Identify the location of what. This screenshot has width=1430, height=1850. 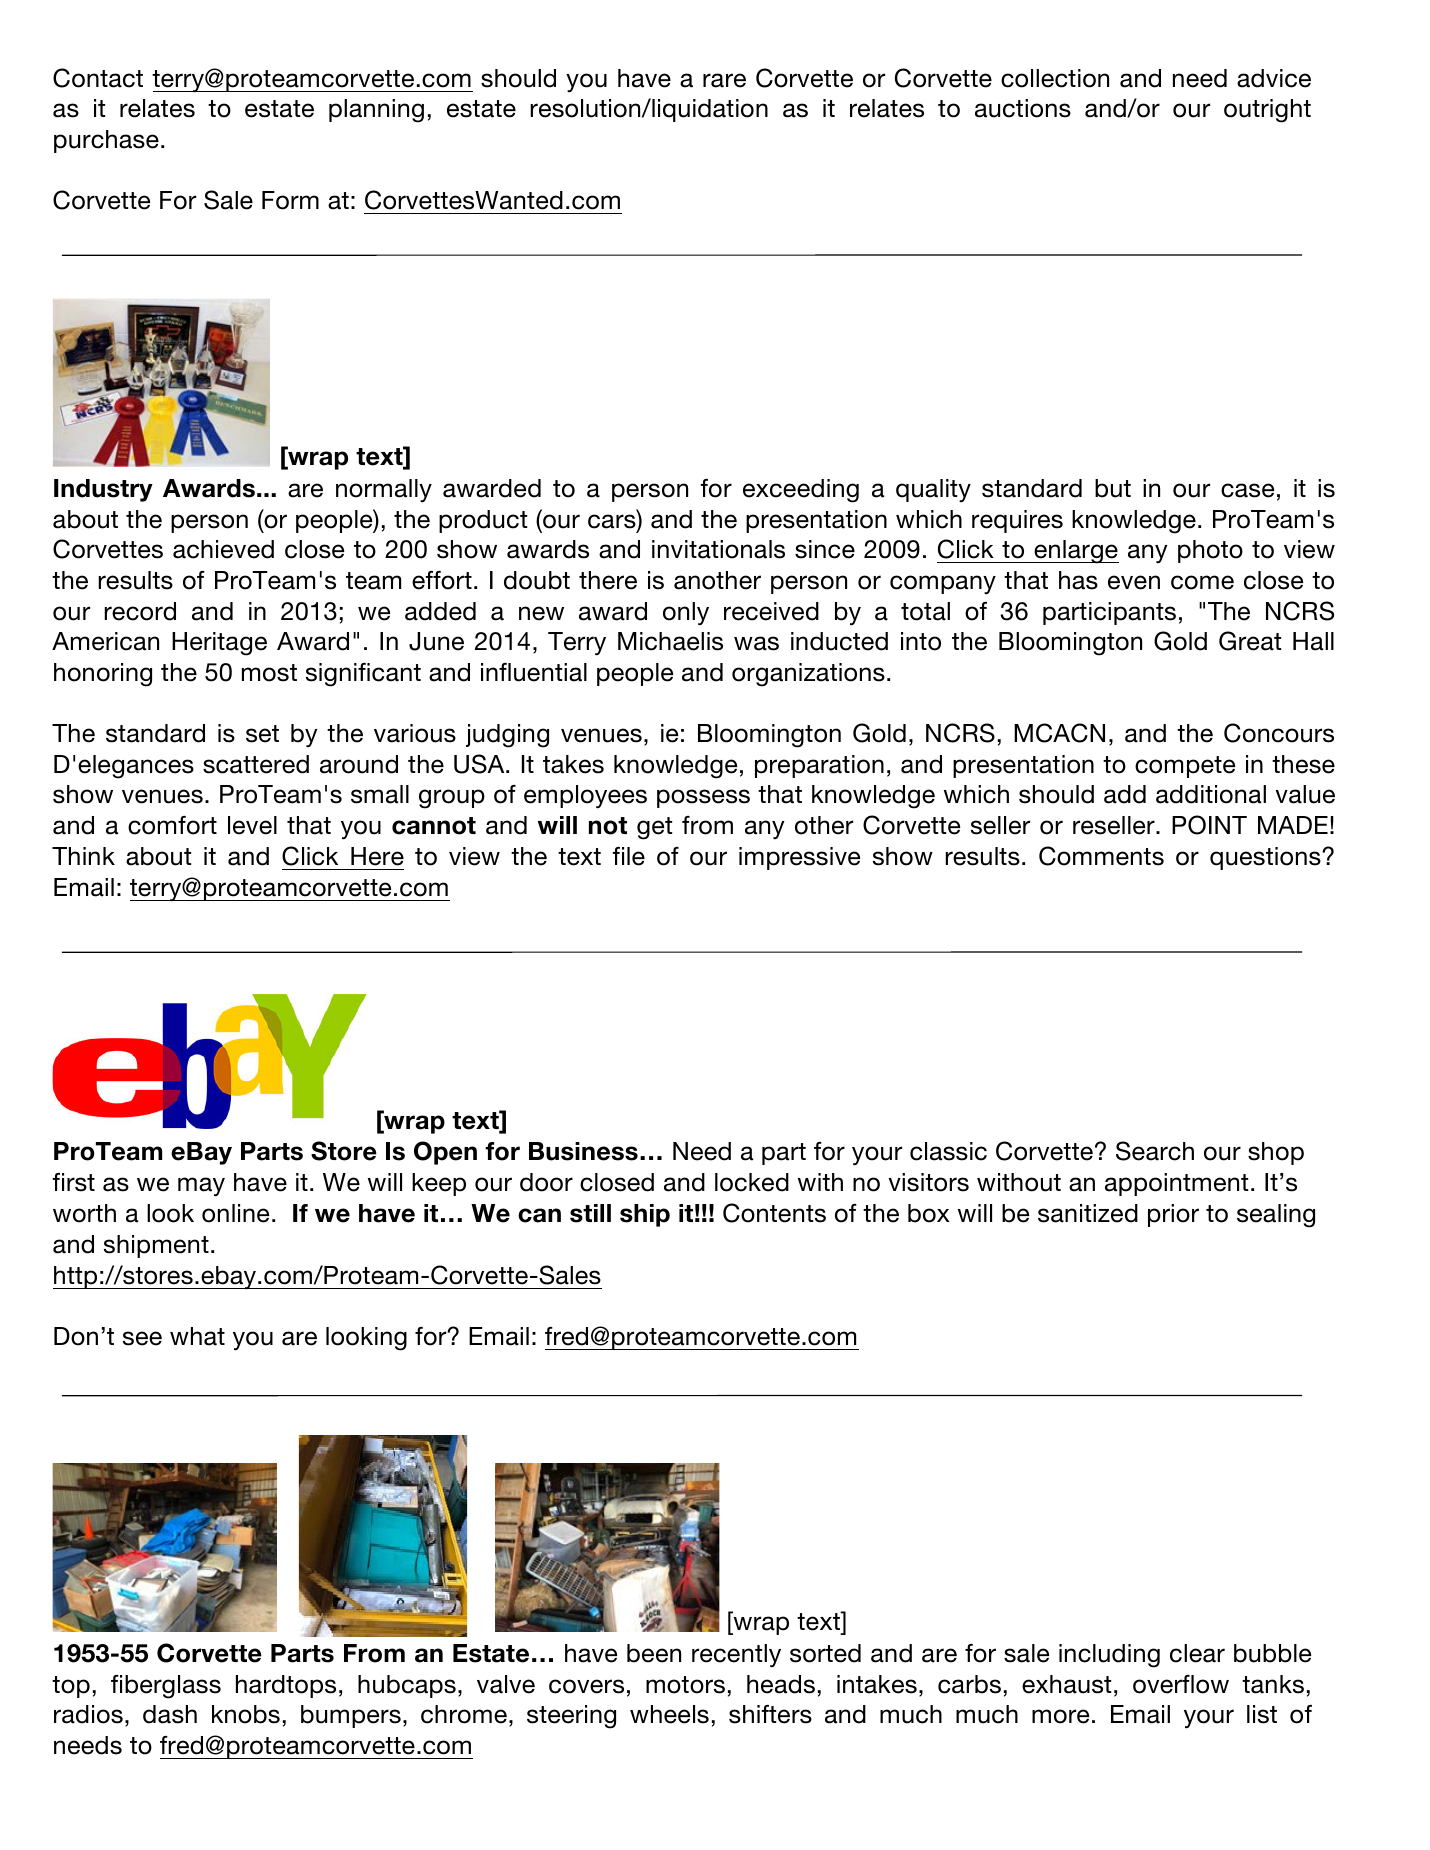
(197, 1336).
